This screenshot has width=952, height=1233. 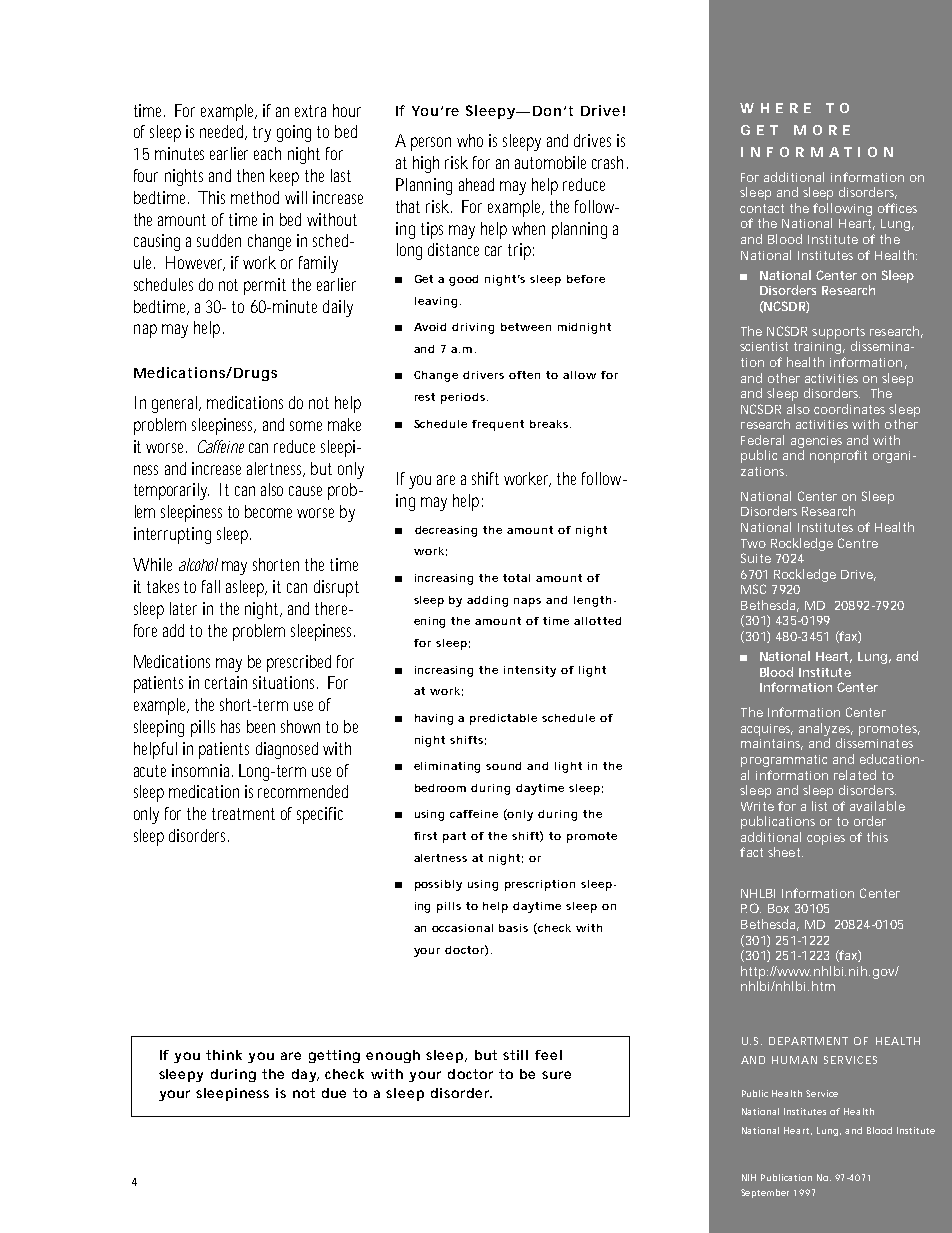 I want to click on intensity, so click(x=530, y=671).
